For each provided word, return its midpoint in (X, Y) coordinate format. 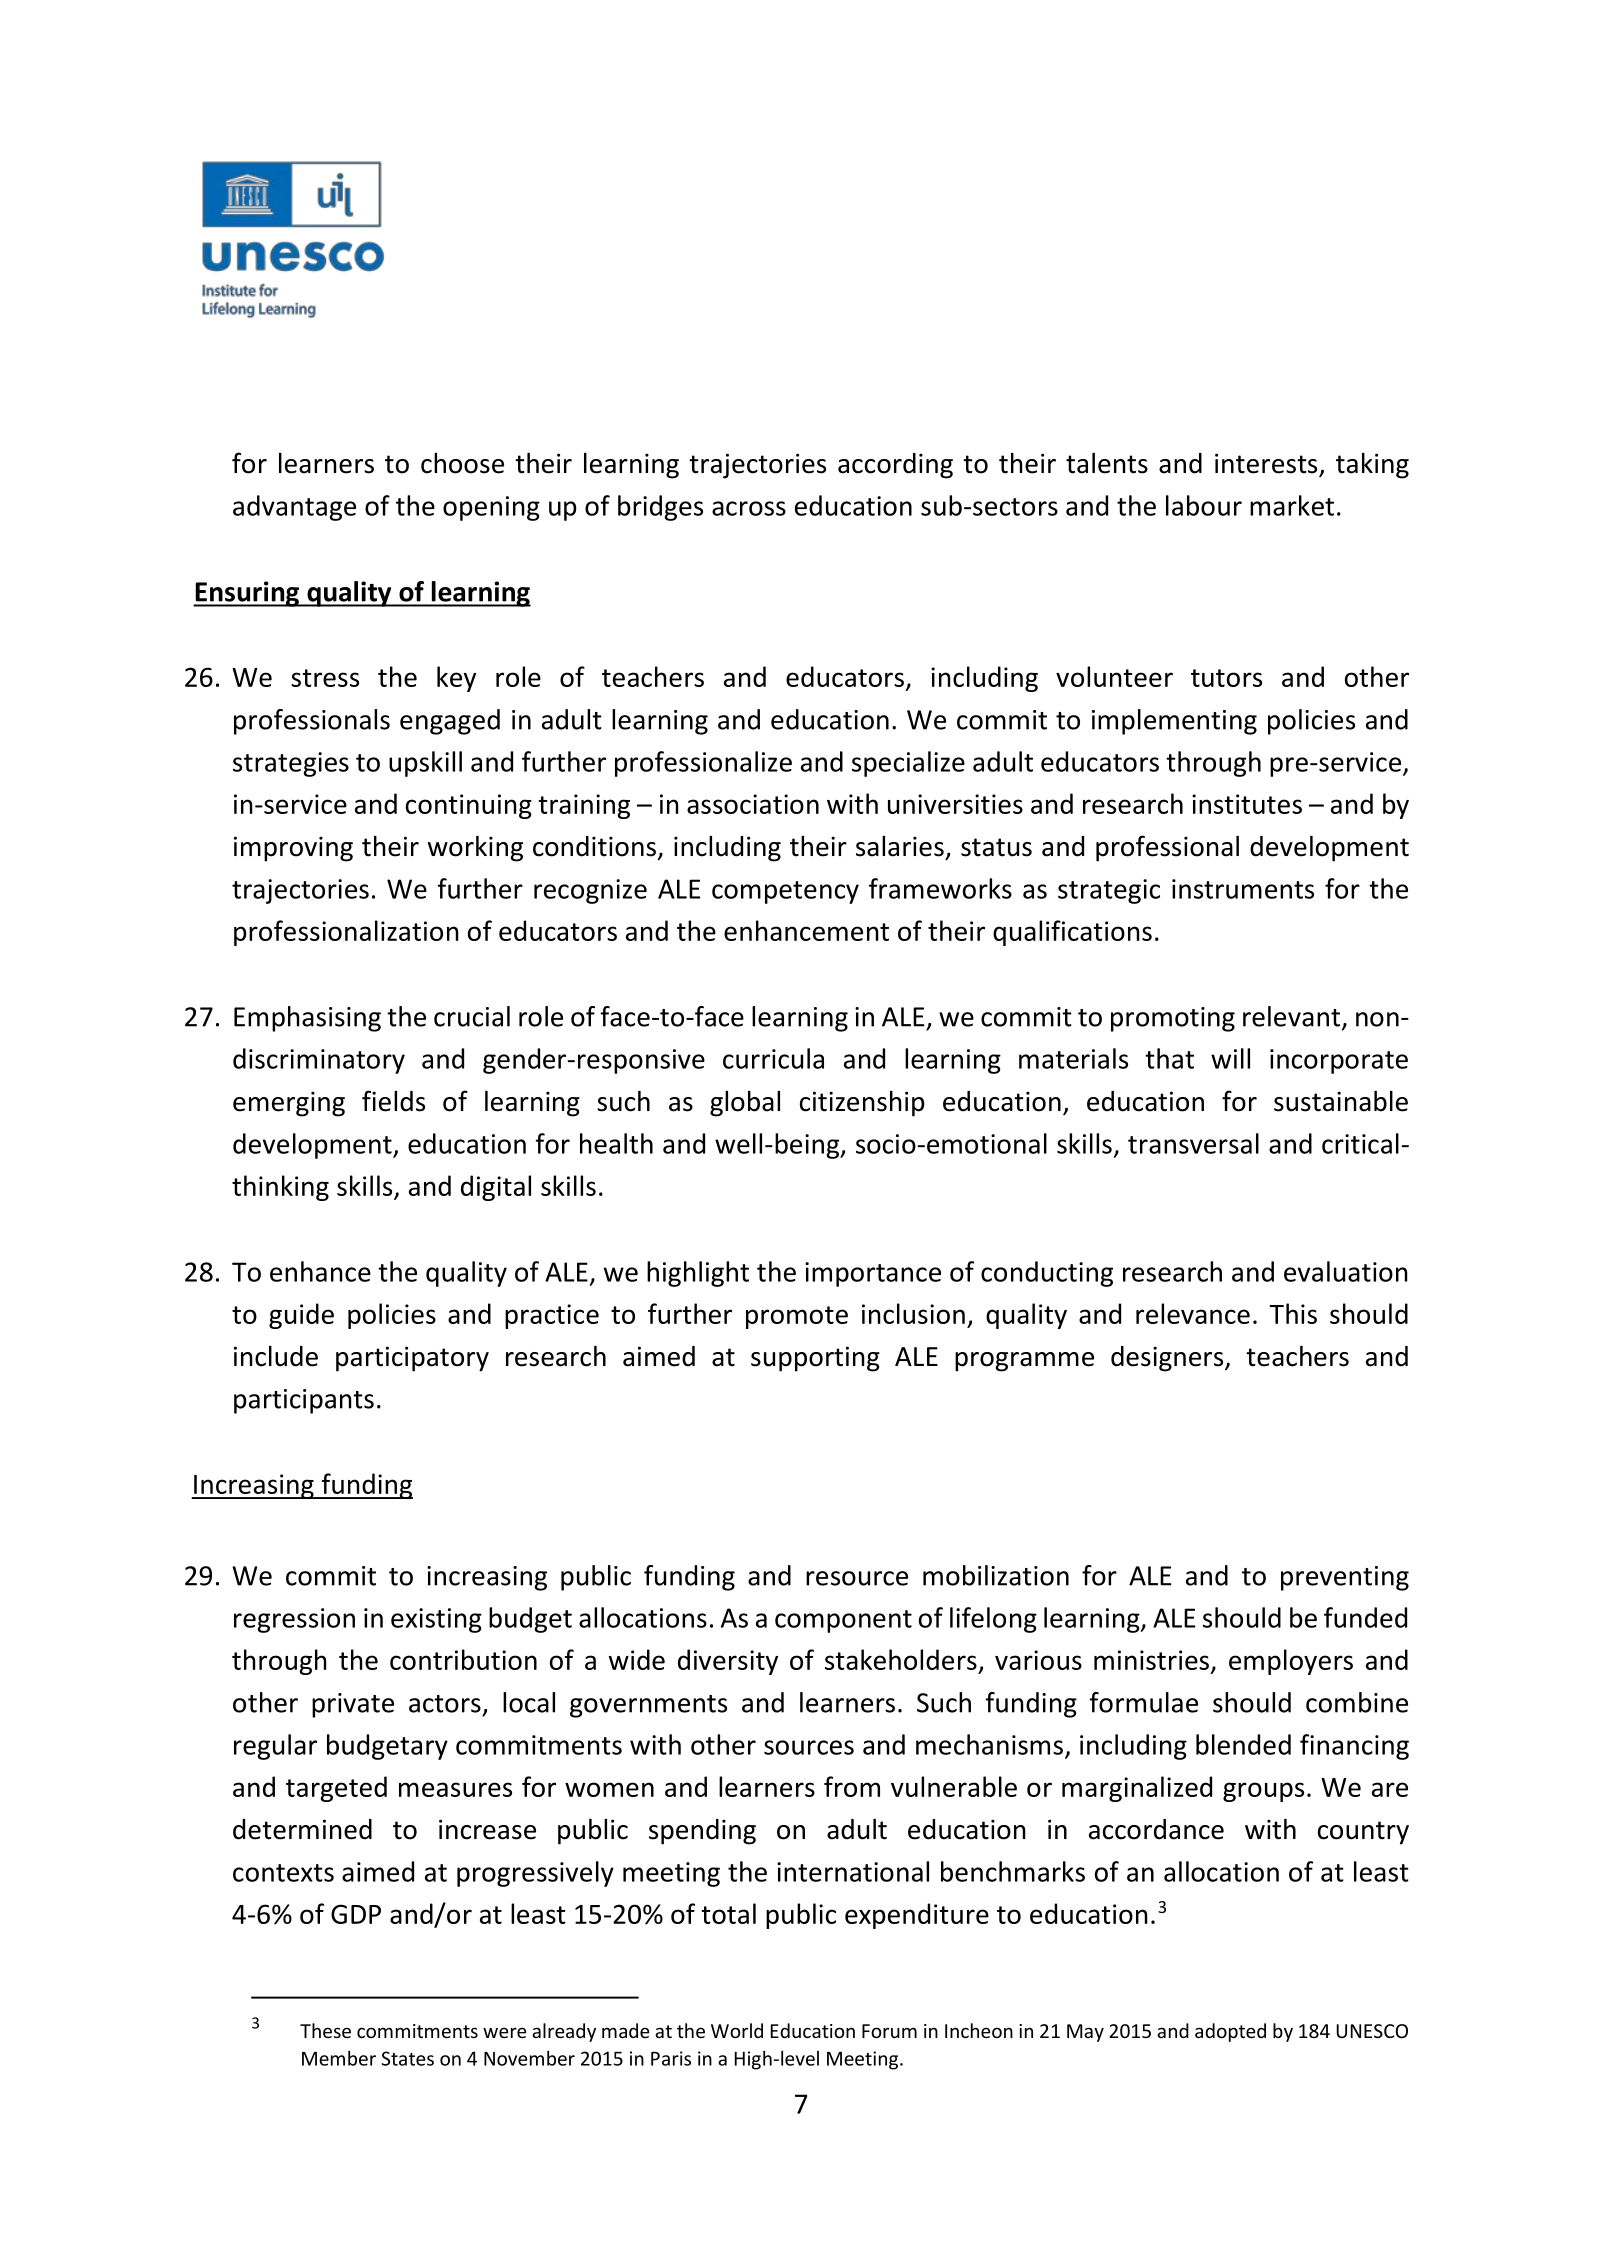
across (749, 508)
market (1292, 505)
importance (873, 1274)
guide (301, 1316)
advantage (294, 508)
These (325, 2030)
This (1293, 1313)
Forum (889, 2031)
